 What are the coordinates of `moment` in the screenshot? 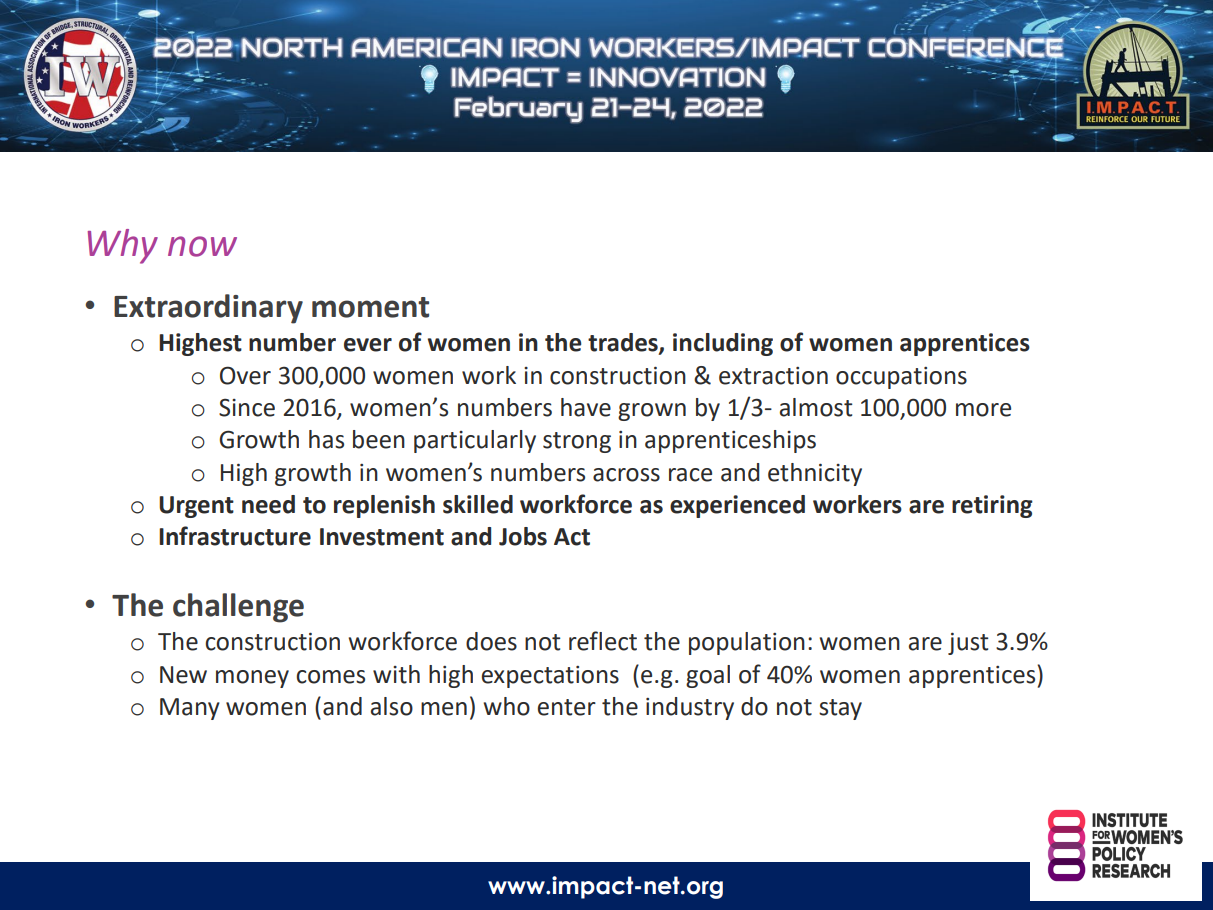 It's located at (370, 307).
